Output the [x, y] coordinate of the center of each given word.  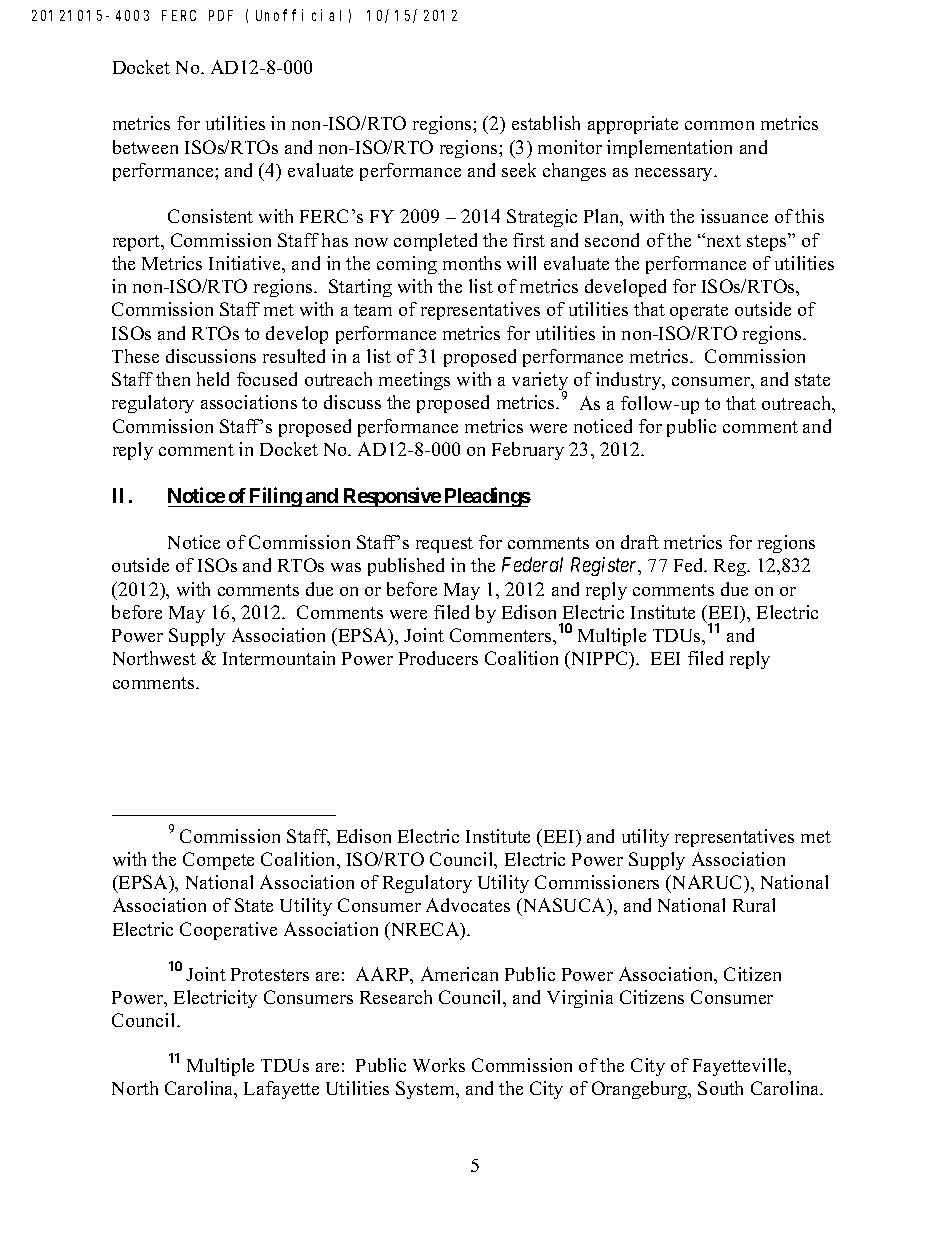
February [528, 451]
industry [630, 381]
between [145, 147]
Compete [218, 861]
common [719, 125]
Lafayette [281, 1090]
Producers [438, 658]
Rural [754, 905]
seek [519, 170]
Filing [275, 497]
